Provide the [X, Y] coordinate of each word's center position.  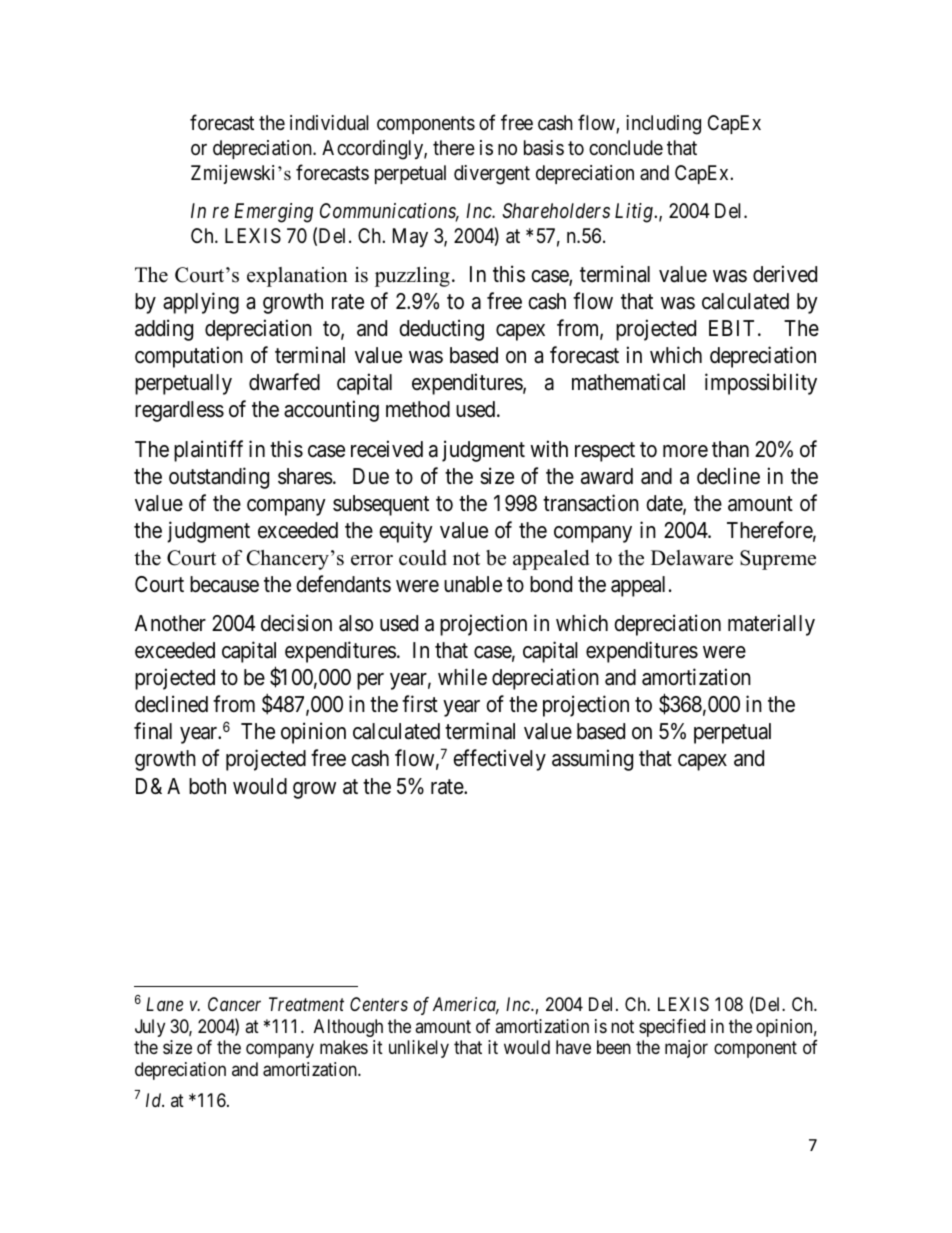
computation [189, 357]
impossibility [761, 384]
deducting [441, 330]
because [224, 584]
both [207, 786]
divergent [492, 175]
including [663, 125]
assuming [592, 760]
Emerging [273, 213]
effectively [499, 760]
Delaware [692, 558]
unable [473, 584]
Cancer [234, 1004]
